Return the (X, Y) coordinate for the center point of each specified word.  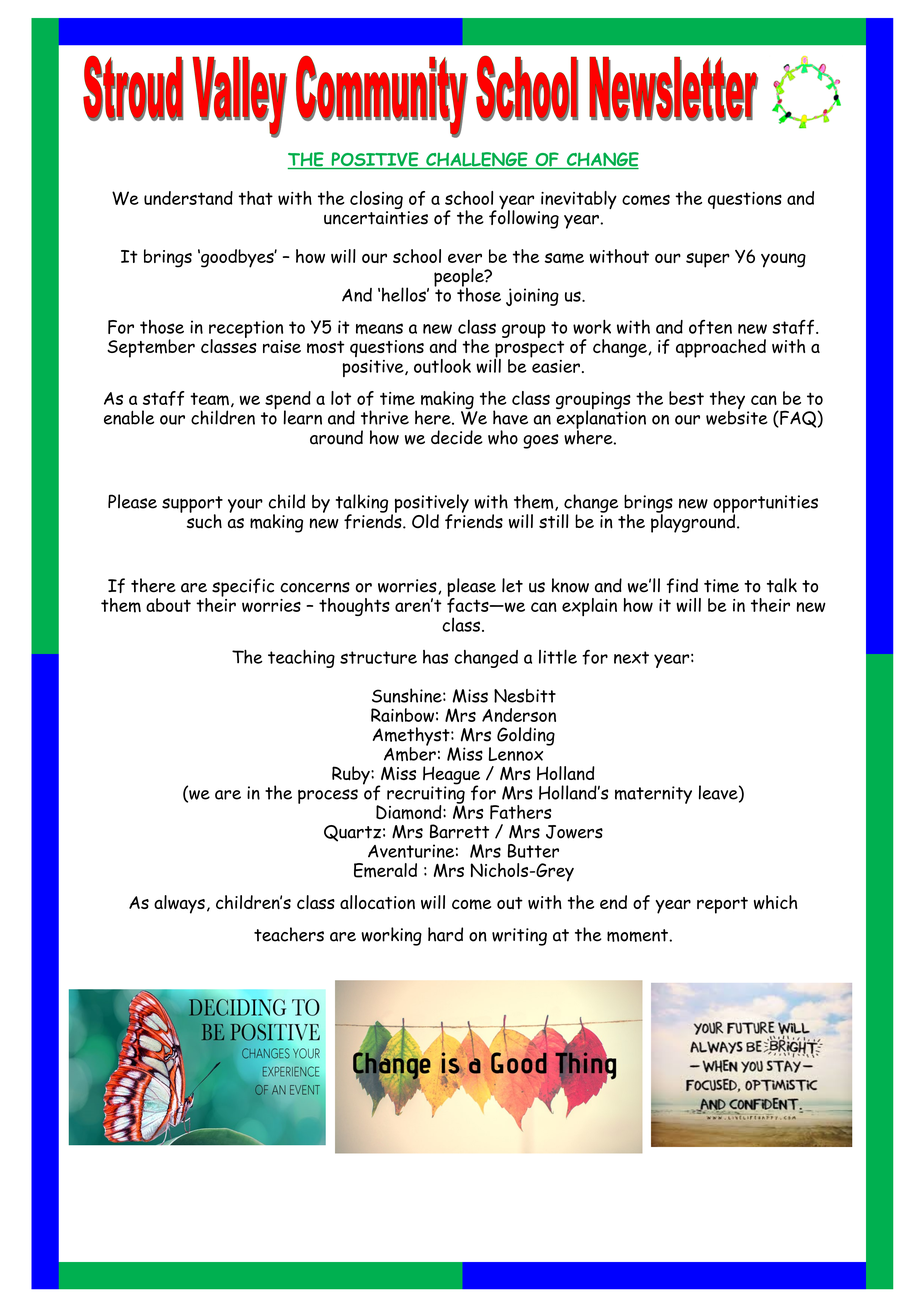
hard (445, 934)
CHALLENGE (477, 160)
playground (694, 522)
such (204, 520)
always (179, 904)
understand (188, 198)
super (708, 260)
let (512, 585)
